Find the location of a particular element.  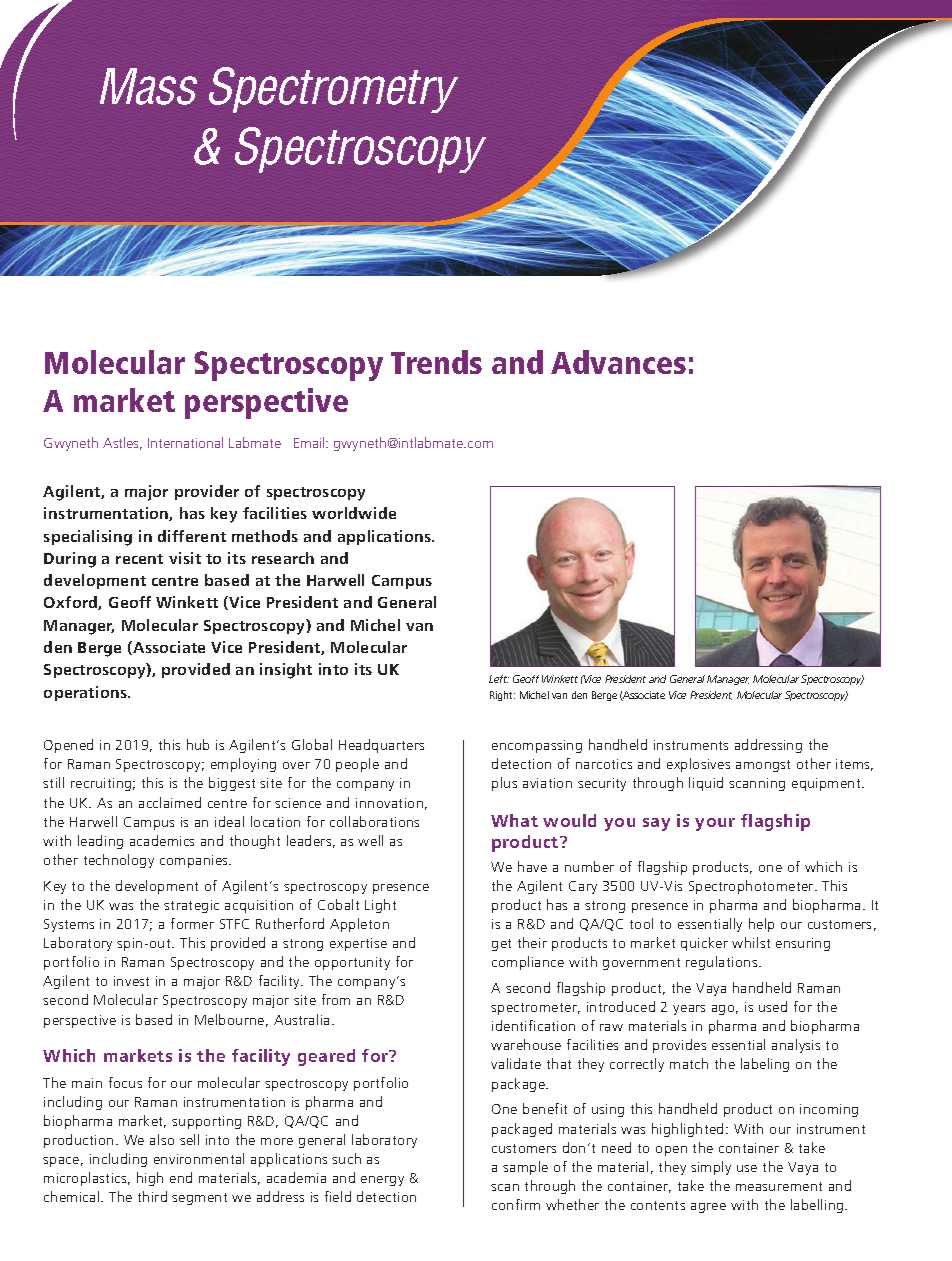

amongst is located at coordinates (763, 766).
